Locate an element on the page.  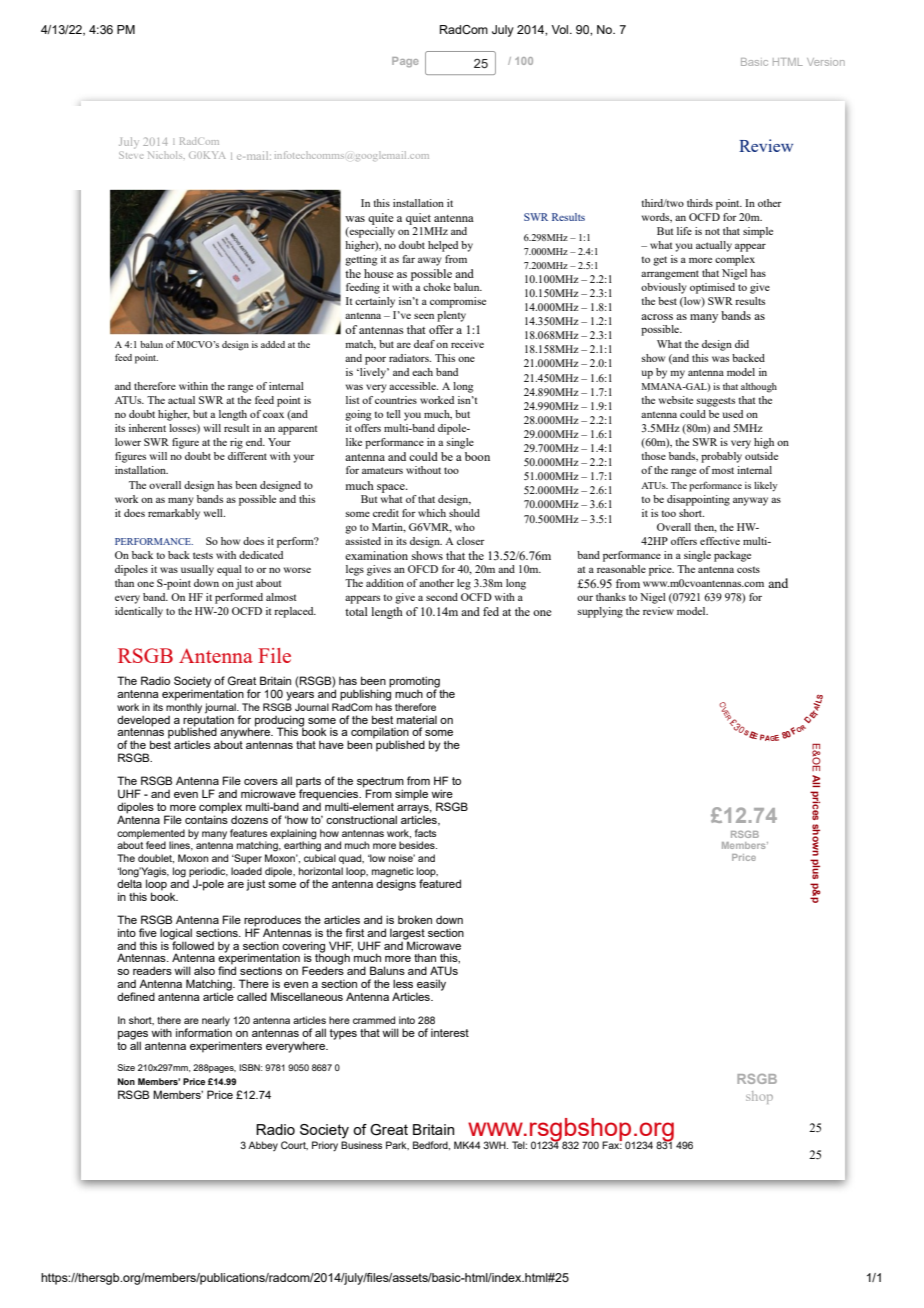
Vol is located at coordinates (561, 29).
